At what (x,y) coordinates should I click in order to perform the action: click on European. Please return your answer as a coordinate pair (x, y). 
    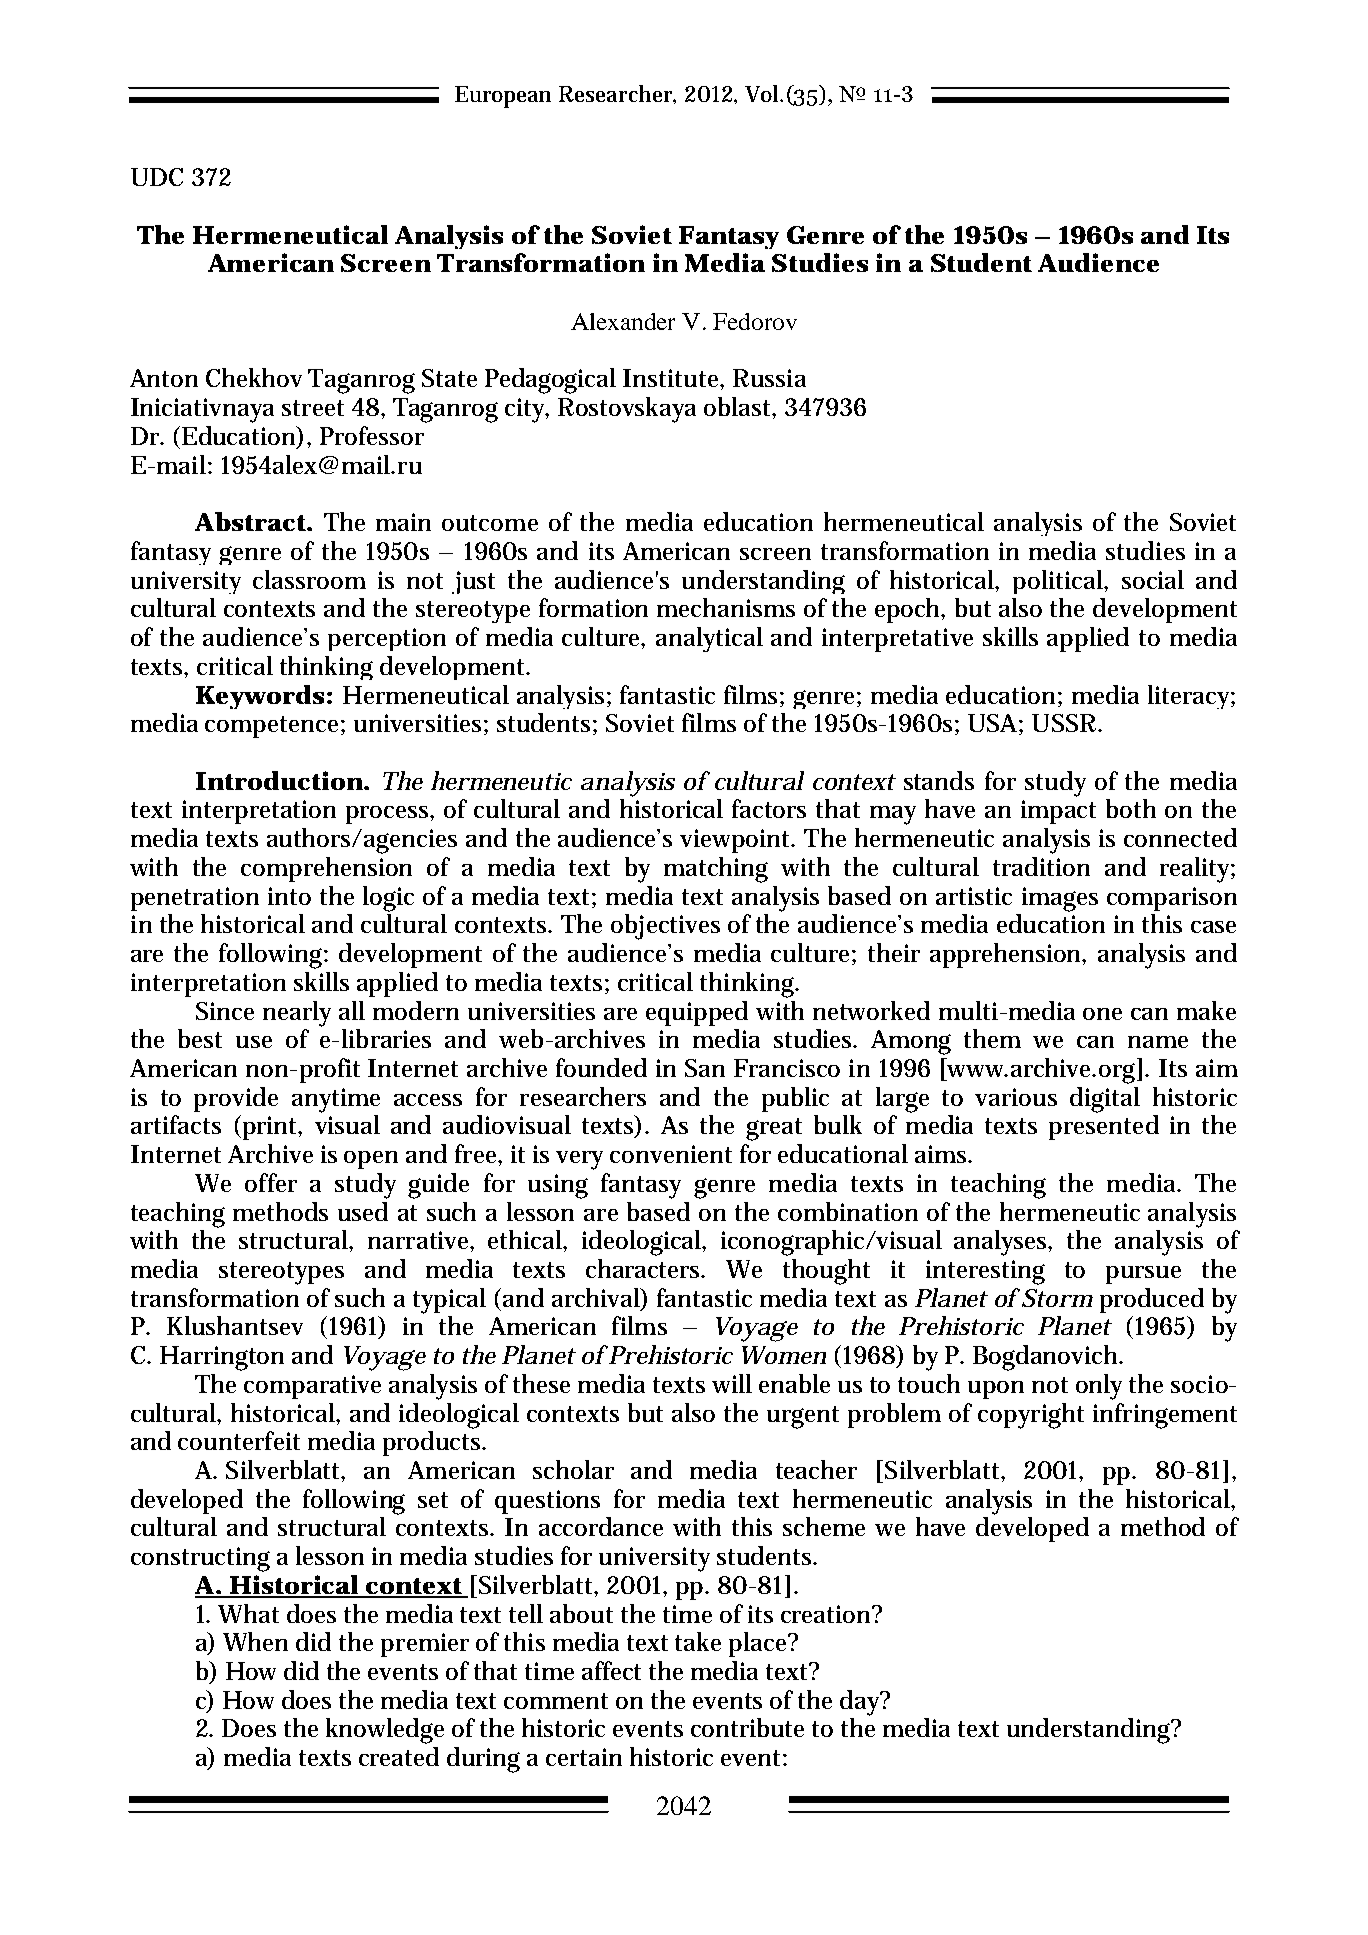
    Looking at the image, I should click on (503, 97).
